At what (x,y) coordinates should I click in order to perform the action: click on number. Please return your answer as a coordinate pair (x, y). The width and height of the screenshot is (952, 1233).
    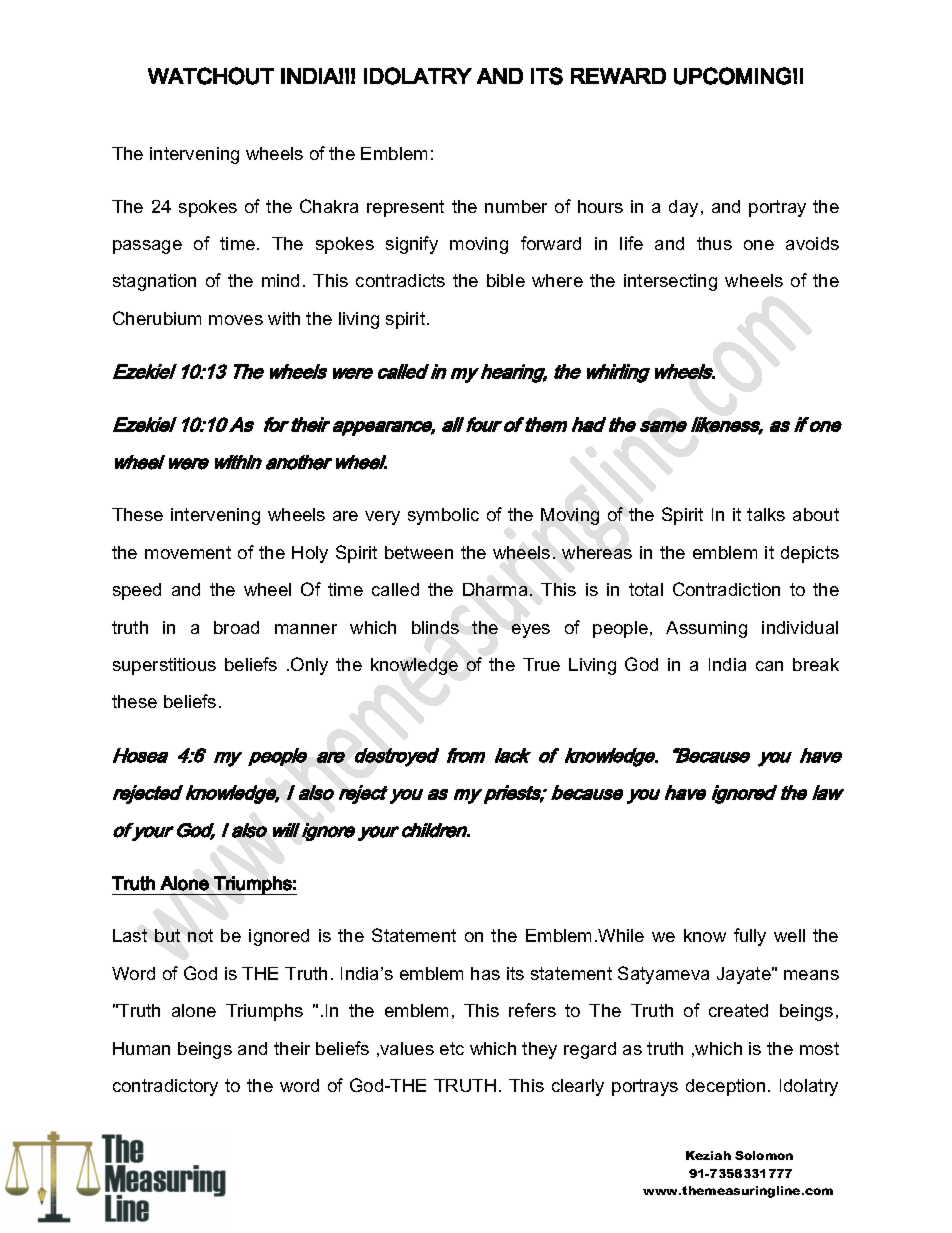
    Looking at the image, I should click on (516, 206).
